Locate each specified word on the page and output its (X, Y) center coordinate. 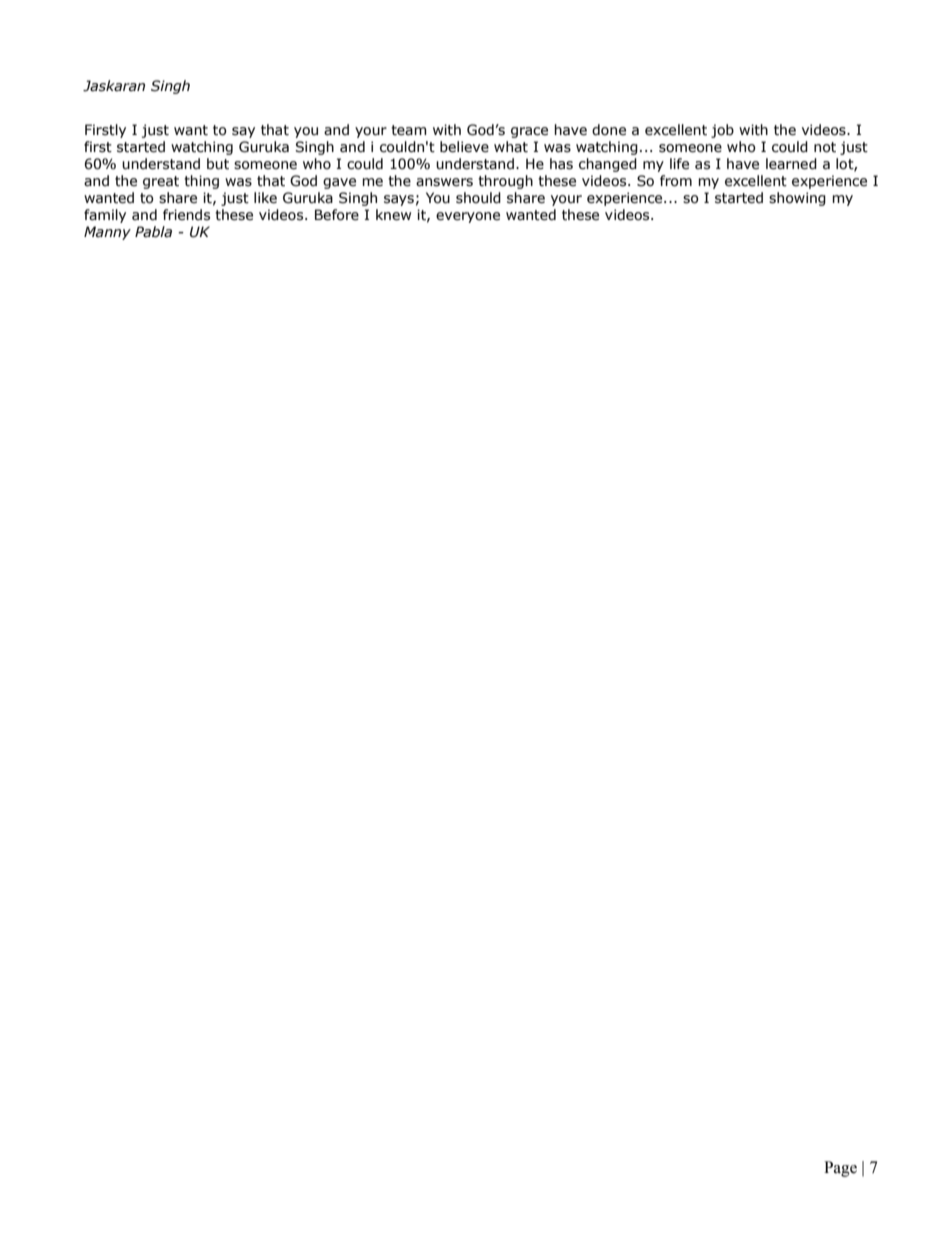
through (505, 182)
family (105, 216)
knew (393, 215)
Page (840, 1169)
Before (337, 215)
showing (797, 199)
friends (186, 215)
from (676, 181)
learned (791, 164)
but (218, 164)
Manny (107, 233)
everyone (468, 217)
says (399, 200)
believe (464, 147)
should (478, 198)
